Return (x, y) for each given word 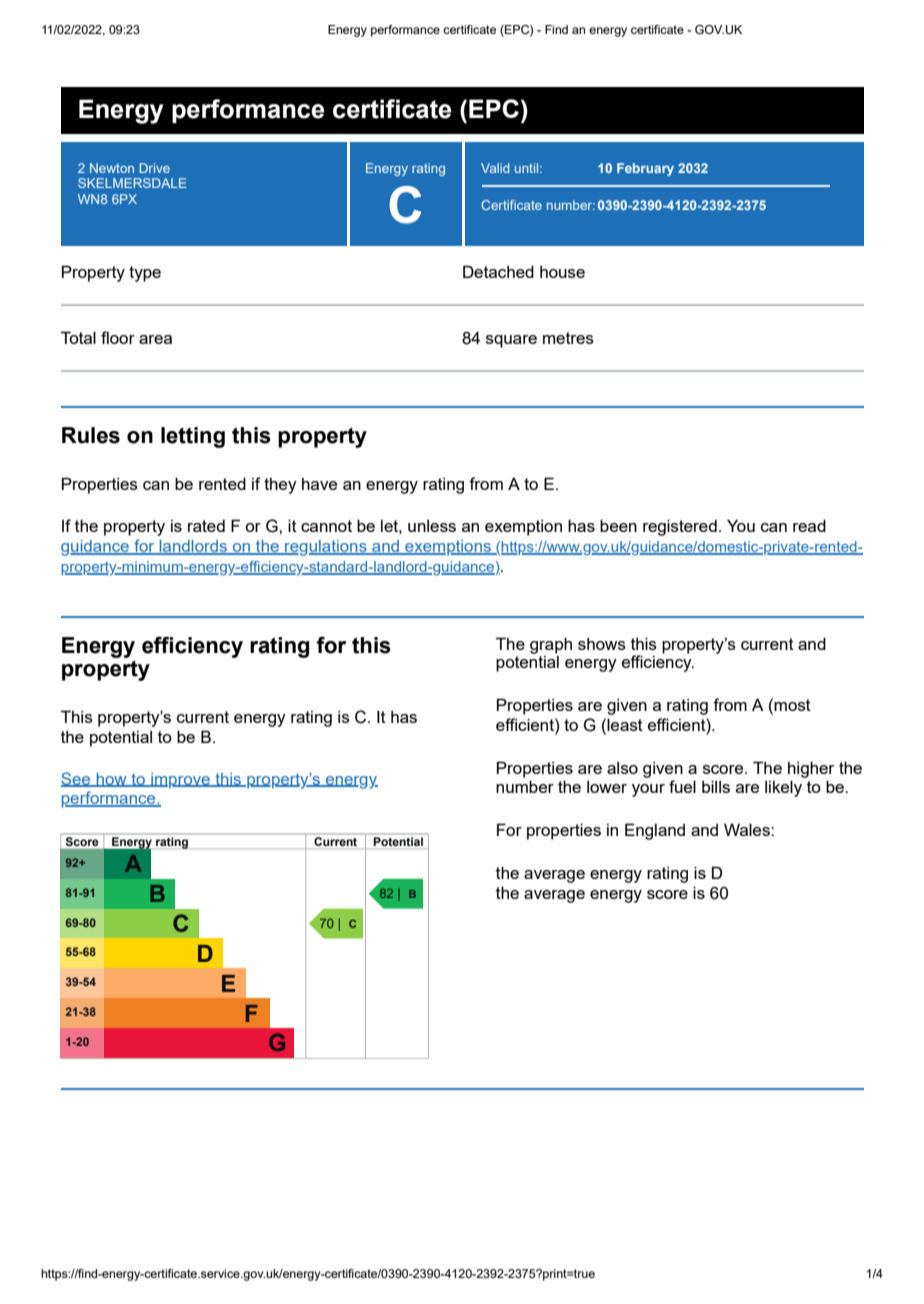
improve (180, 781)
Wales (748, 829)
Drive (154, 168)
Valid (495, 168)
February (645, 169)
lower (607, 787)
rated (206, 526)
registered (680, 527)
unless (432, 526)
